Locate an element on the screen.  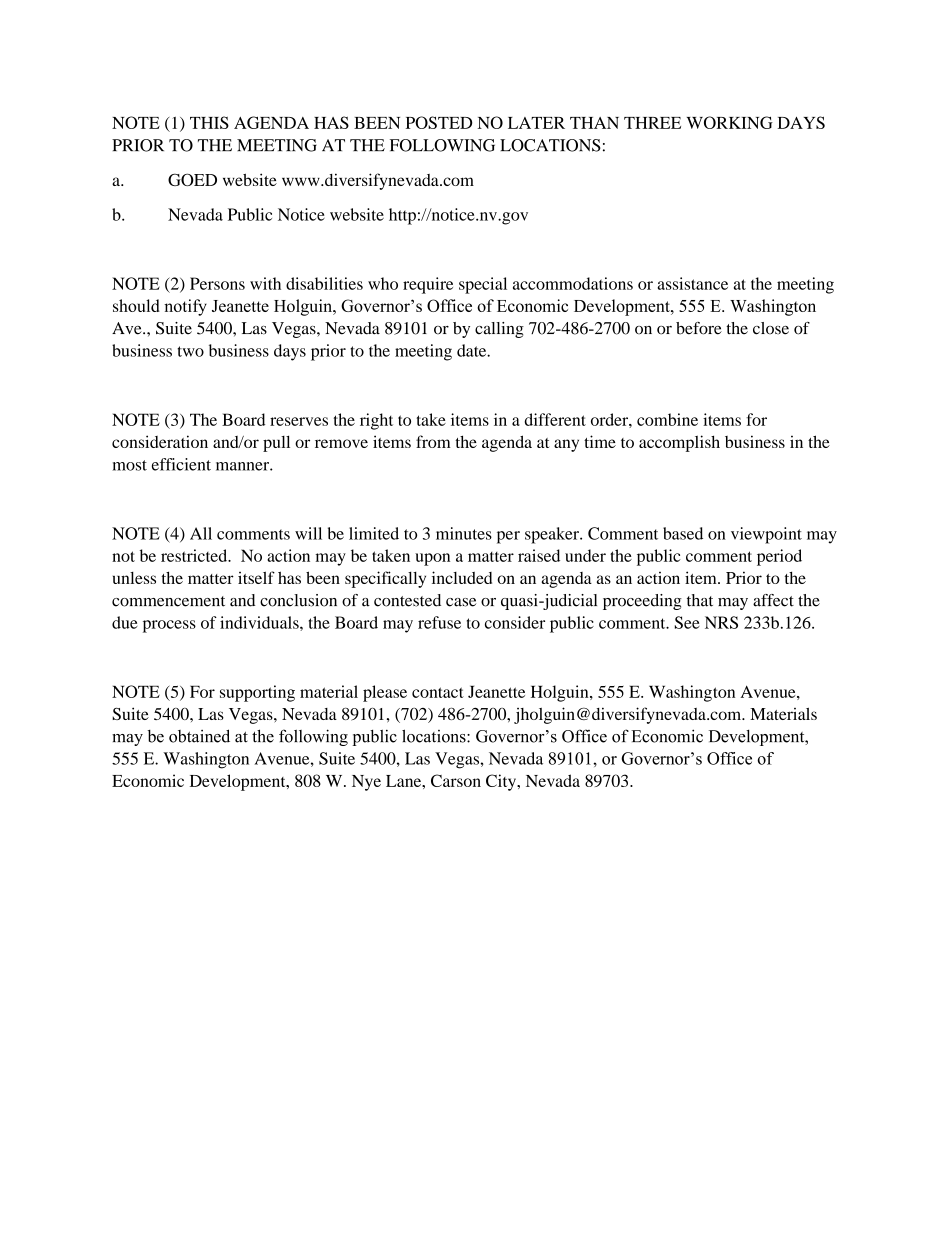
minutes is located at coordinates (464, 533).
